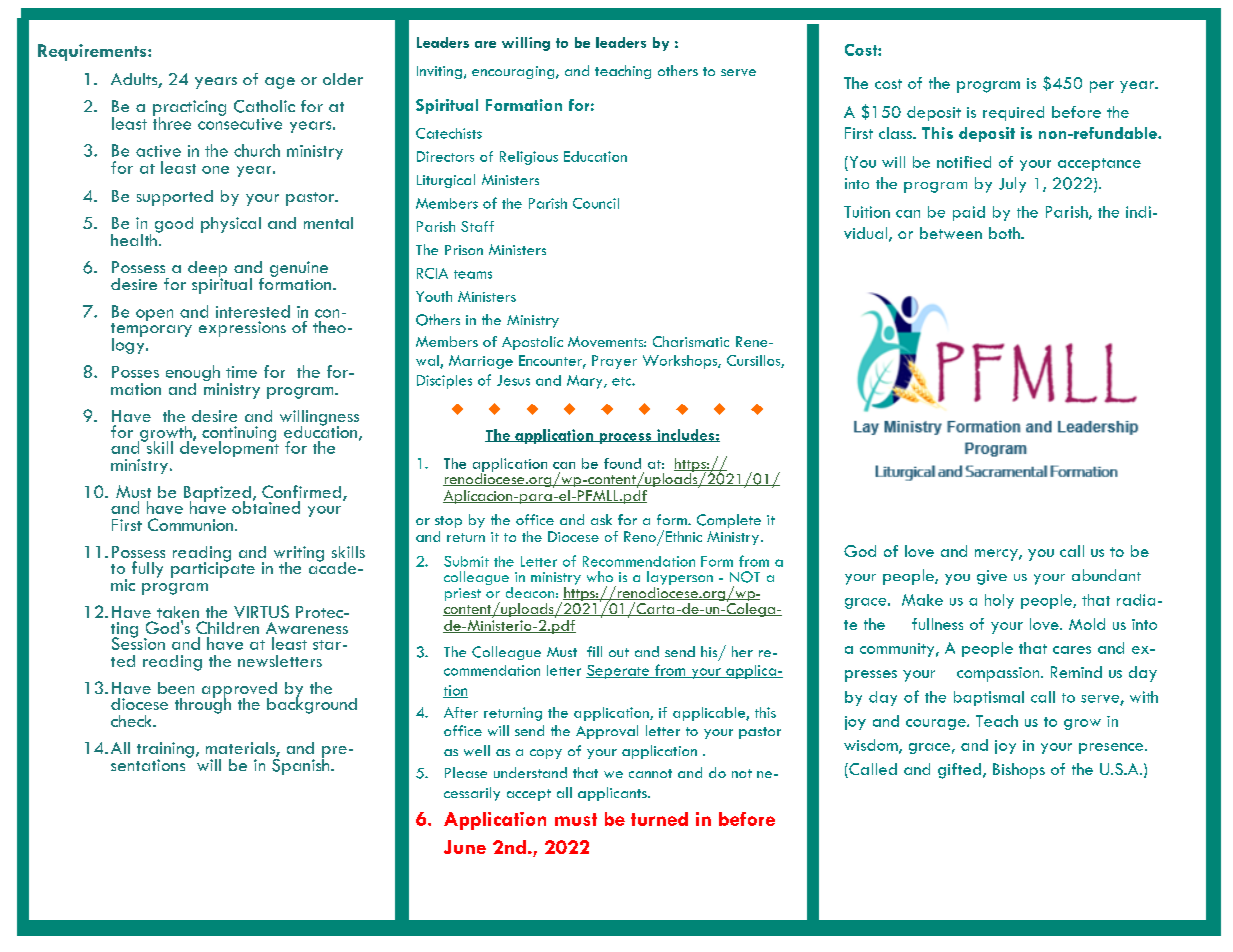 This page has width=1233, height=952. I want to click on both, so click(1005, 233).
